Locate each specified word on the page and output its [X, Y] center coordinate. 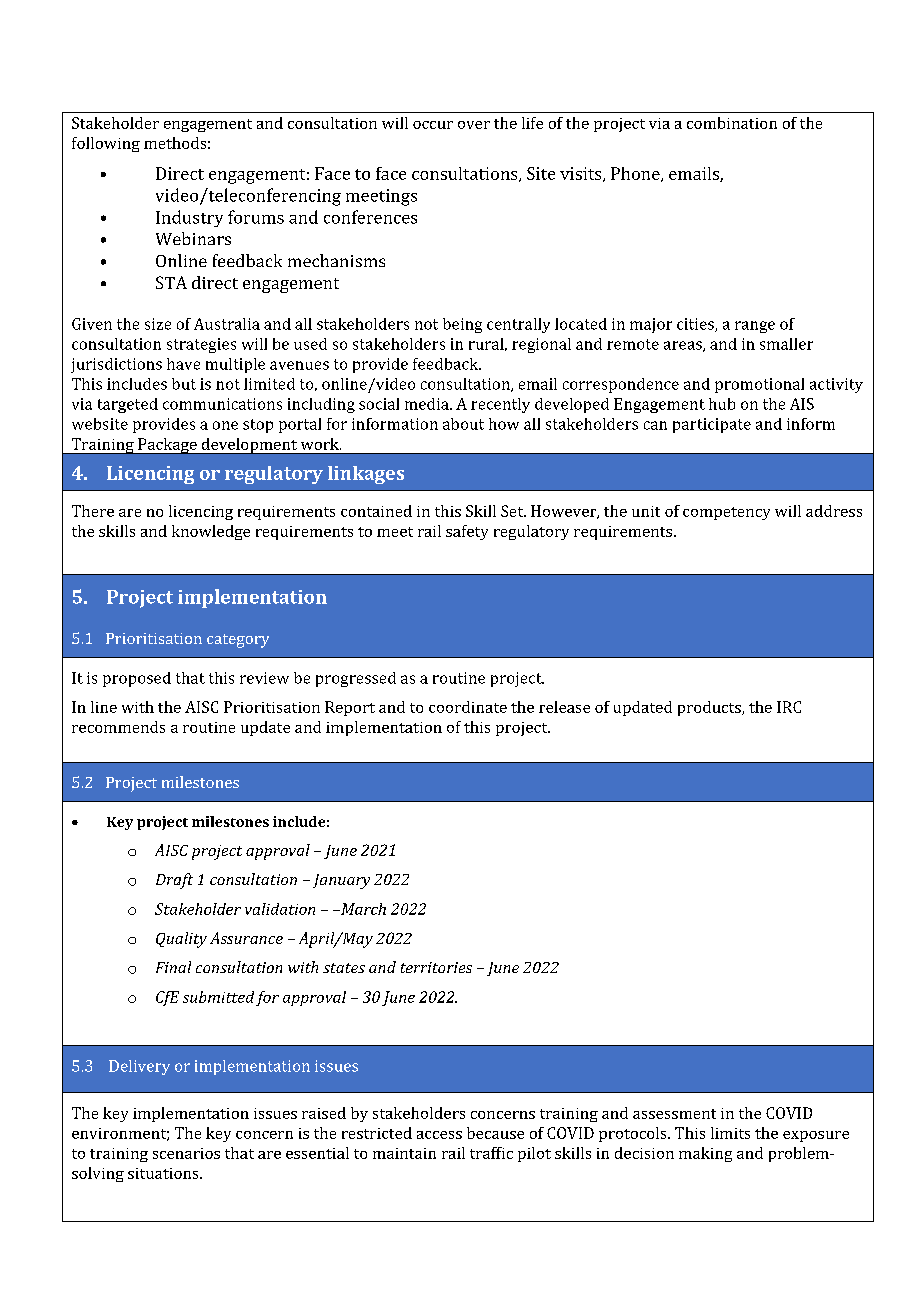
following [106, 144]
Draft [174, 881]
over [474, 125]
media [428, 404]
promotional [759, 385]
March [362, 909]
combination [732, 123]
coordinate [468, 707]
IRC [789, 707]
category [238, 641]
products [710, 708]
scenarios [186, 1153]
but [184, 384]
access [439, 1135]
